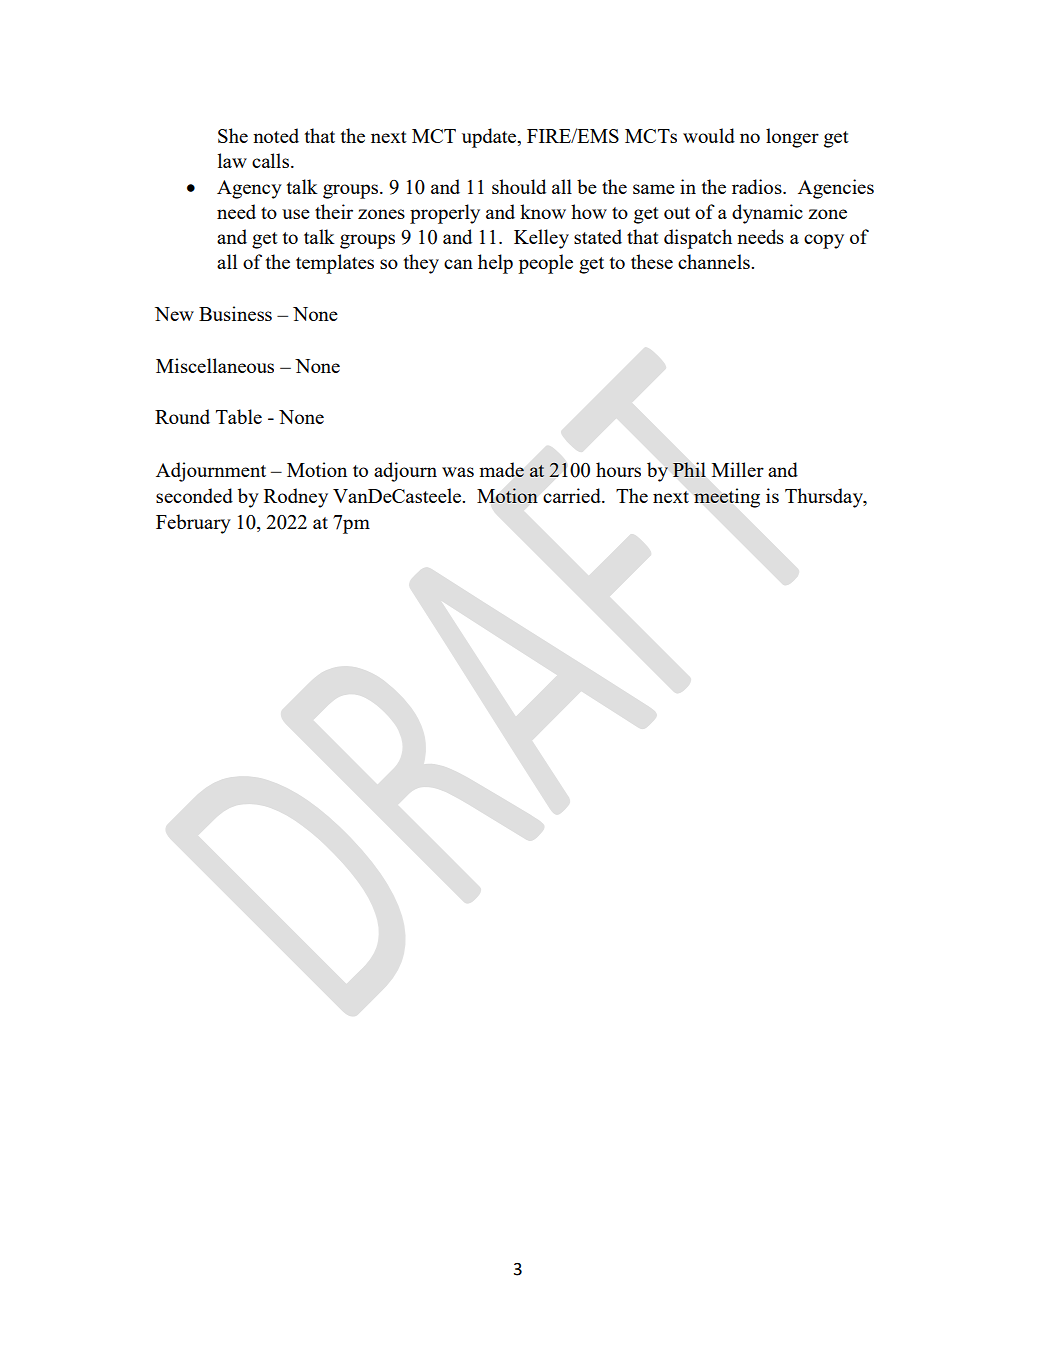  Describe the element at coordinates (235, 313) in the screenshot. I see `Business` at that location.
